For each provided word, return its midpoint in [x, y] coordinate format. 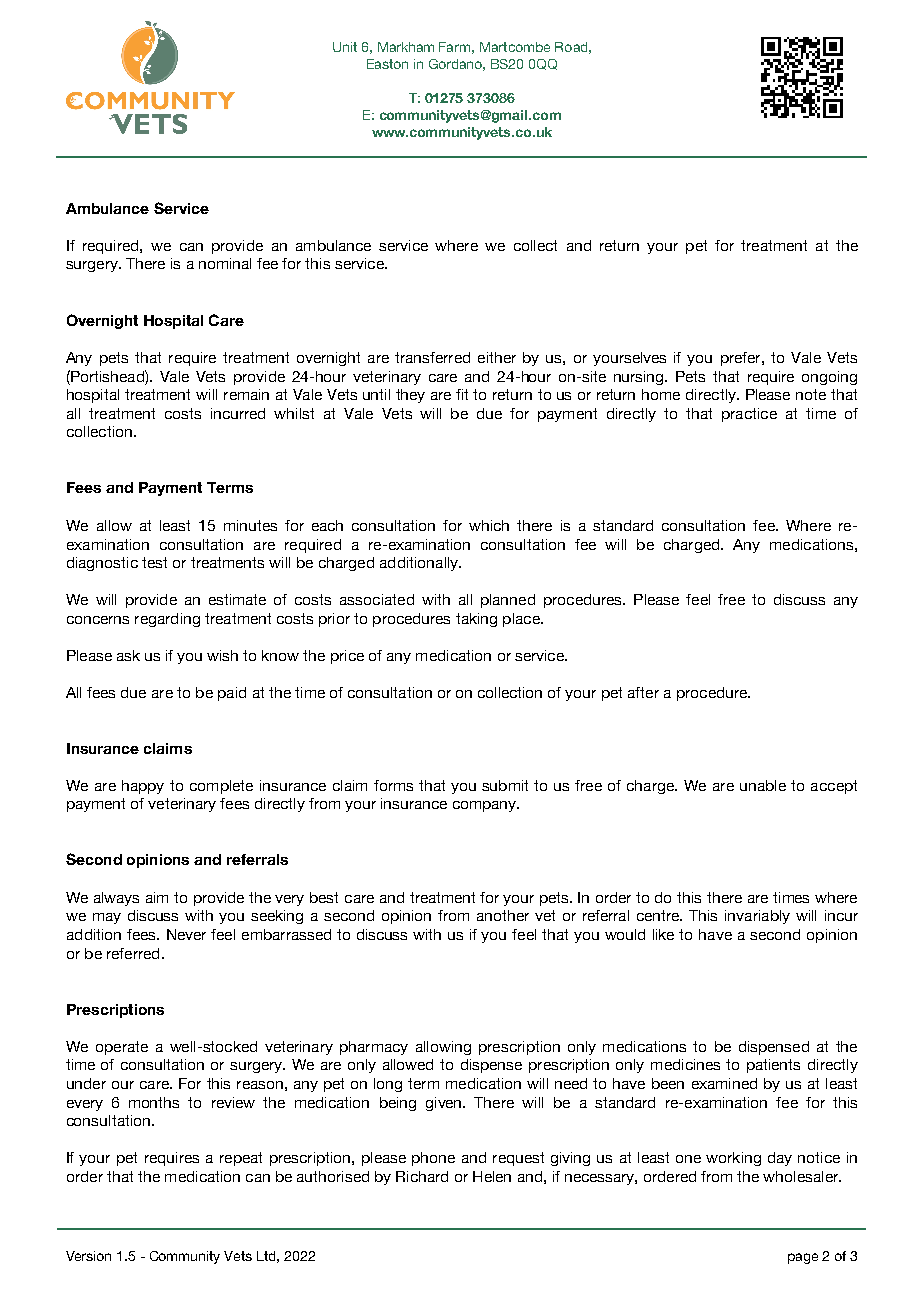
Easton [387, 64]
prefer [742, 359]
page [803, 1258]
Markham [406, 47]
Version [88, 1256]
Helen [492, 1176]
